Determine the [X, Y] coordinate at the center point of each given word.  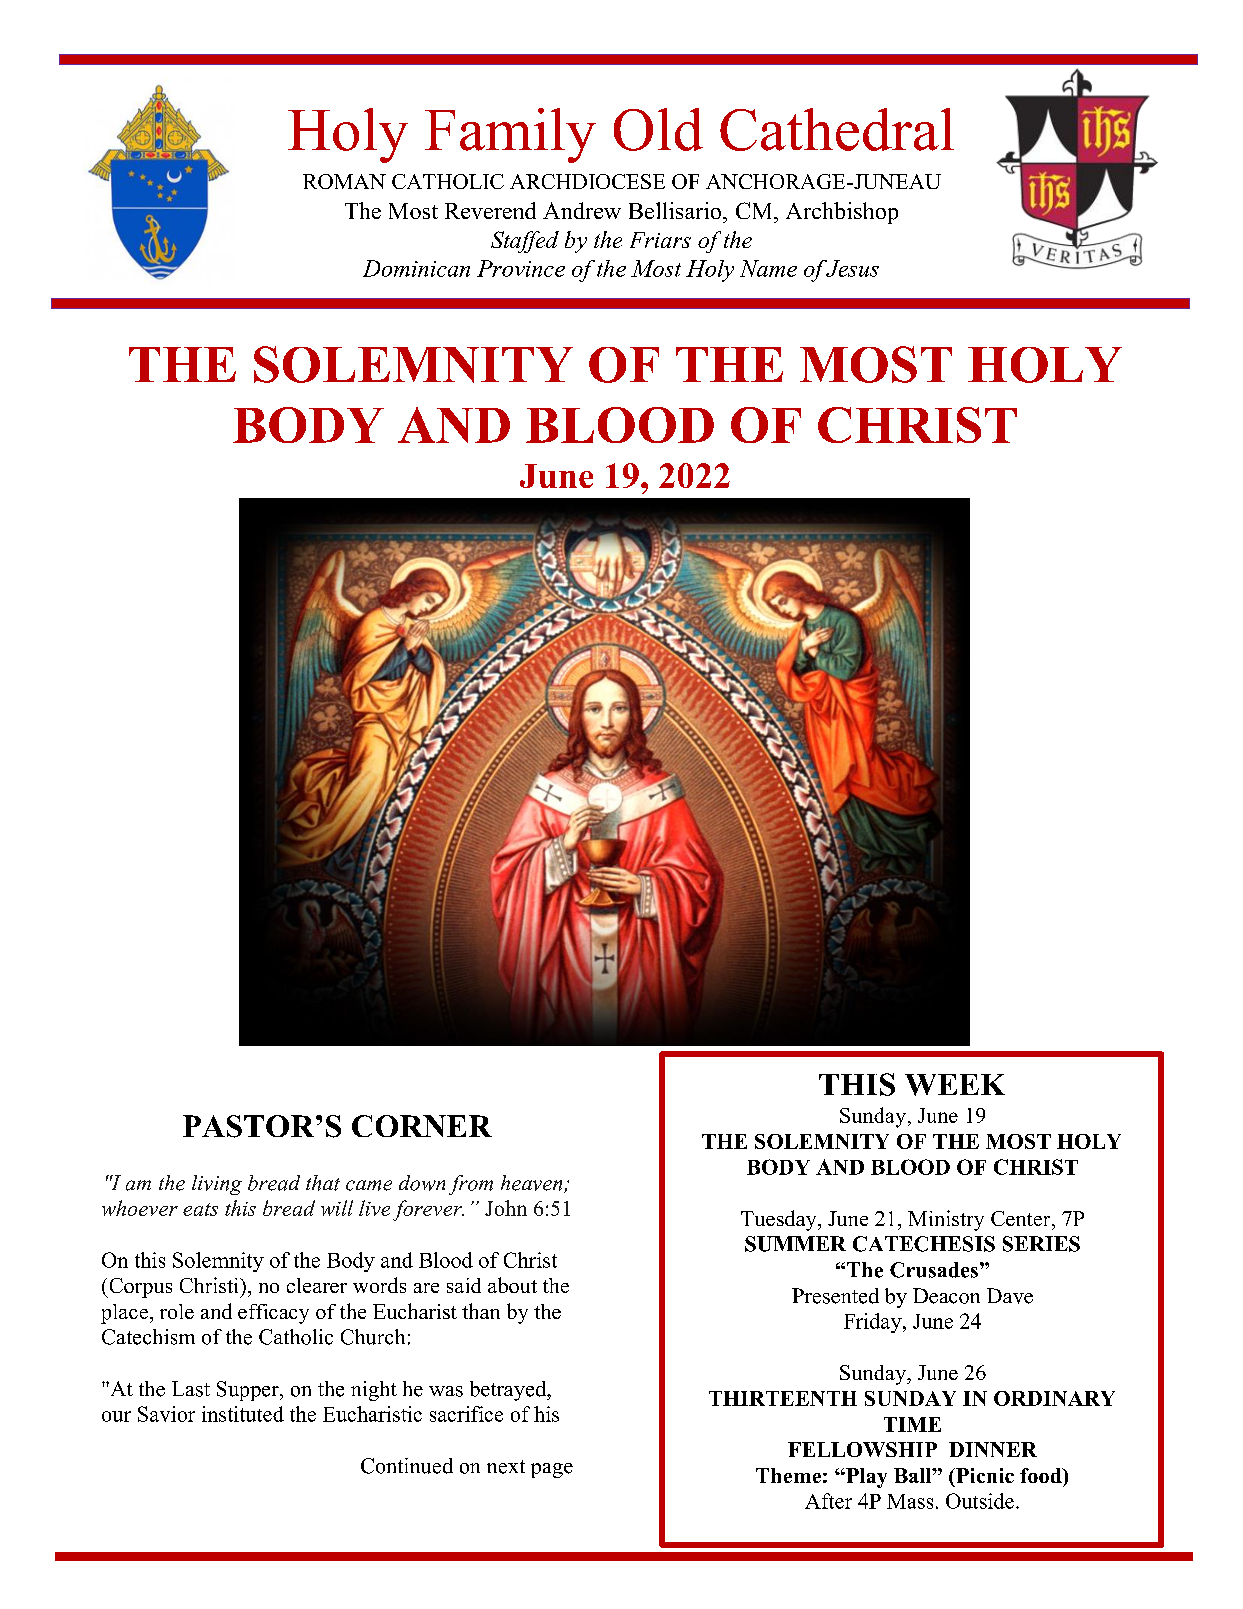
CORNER [422, 1126]
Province [521, 268]
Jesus [851, 268]
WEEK [955, 1085]
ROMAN [344, 181]
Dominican [416, 268]
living [217, 1185]
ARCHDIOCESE [587, 181]
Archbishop [842, 213]
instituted [243, 1414]
